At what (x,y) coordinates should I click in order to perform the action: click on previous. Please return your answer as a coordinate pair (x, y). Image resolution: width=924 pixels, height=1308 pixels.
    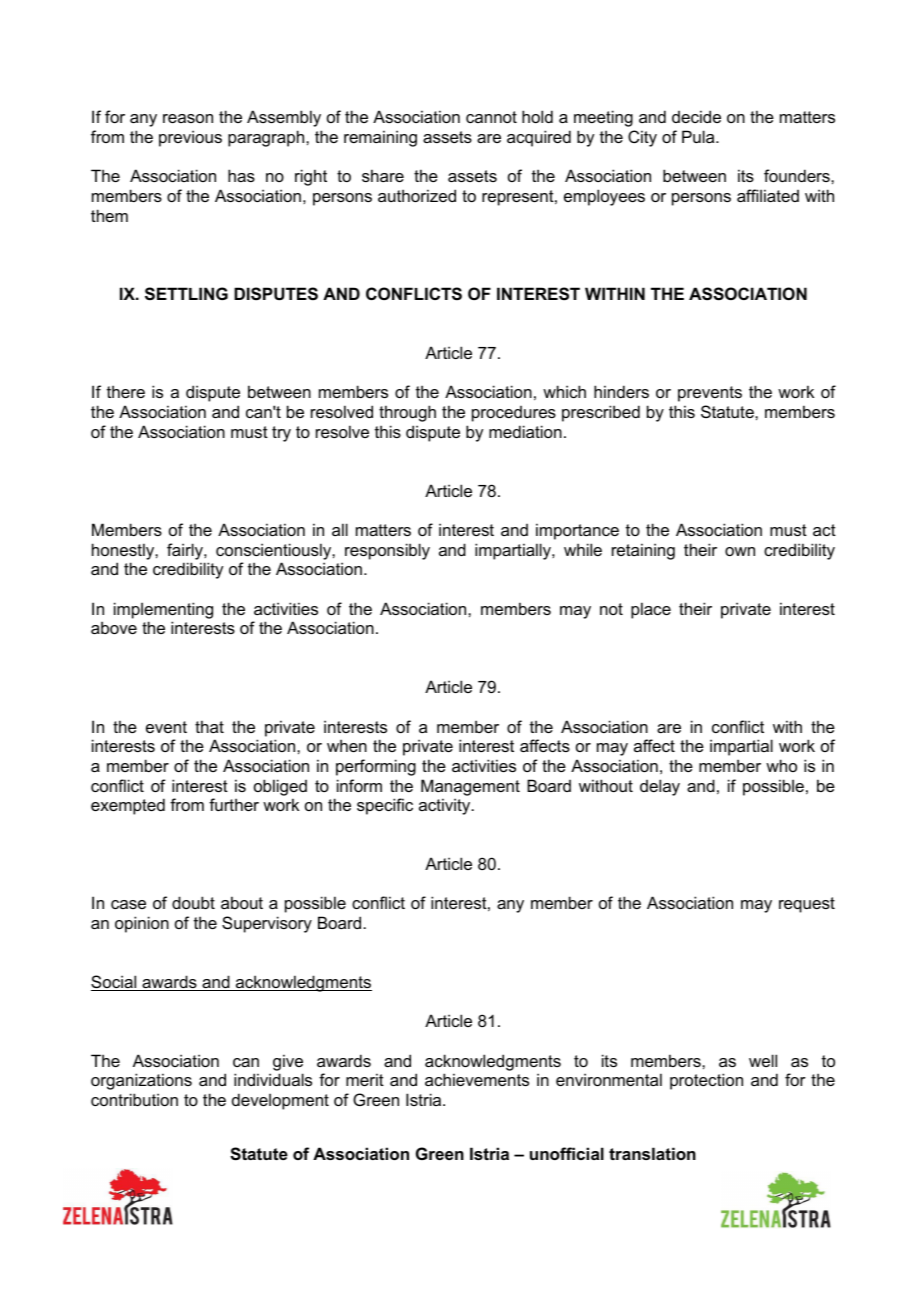
    Looking at the image, I should click on (190, 138).
